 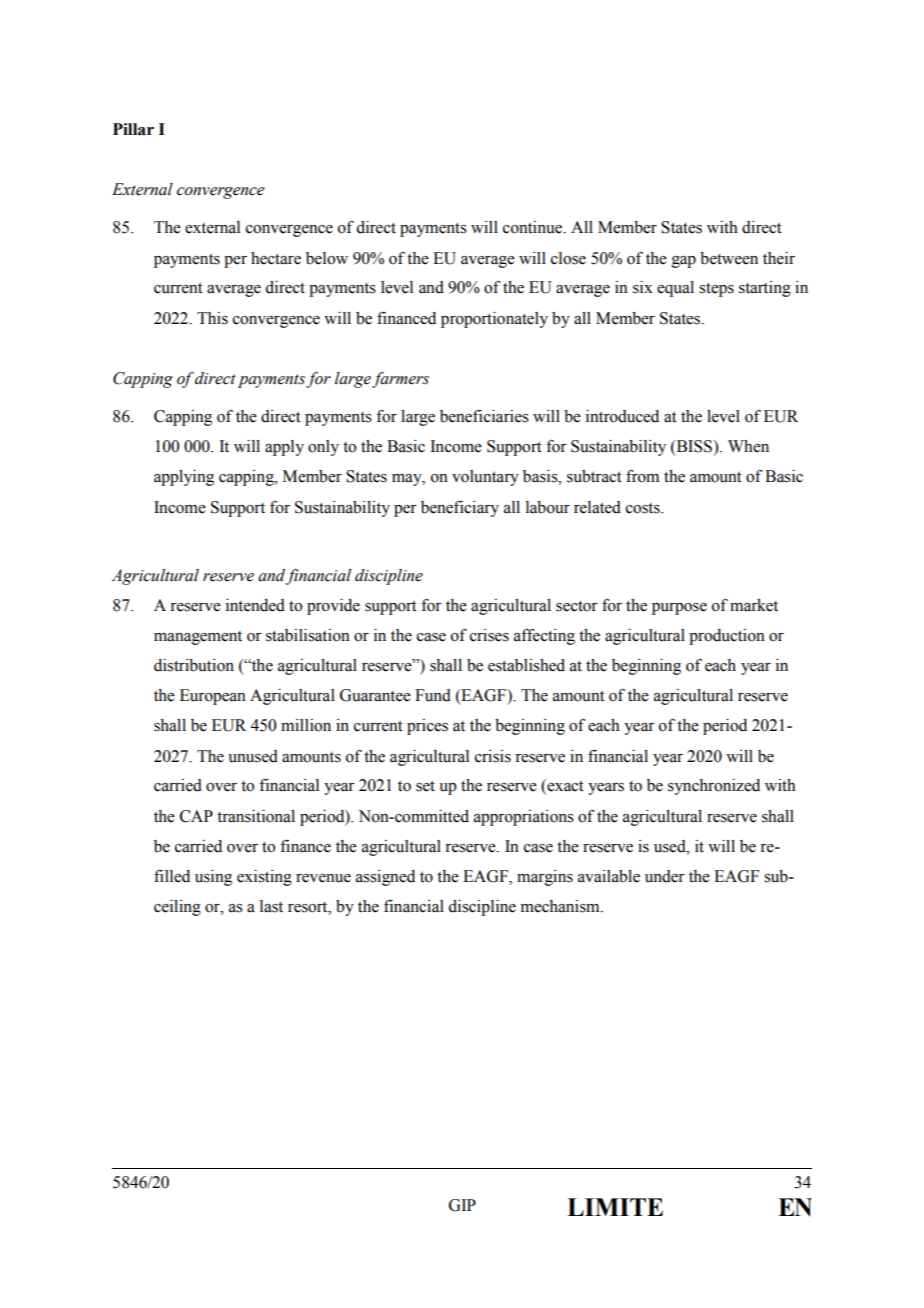 I want to click on When, so click(x=748, y=446).
